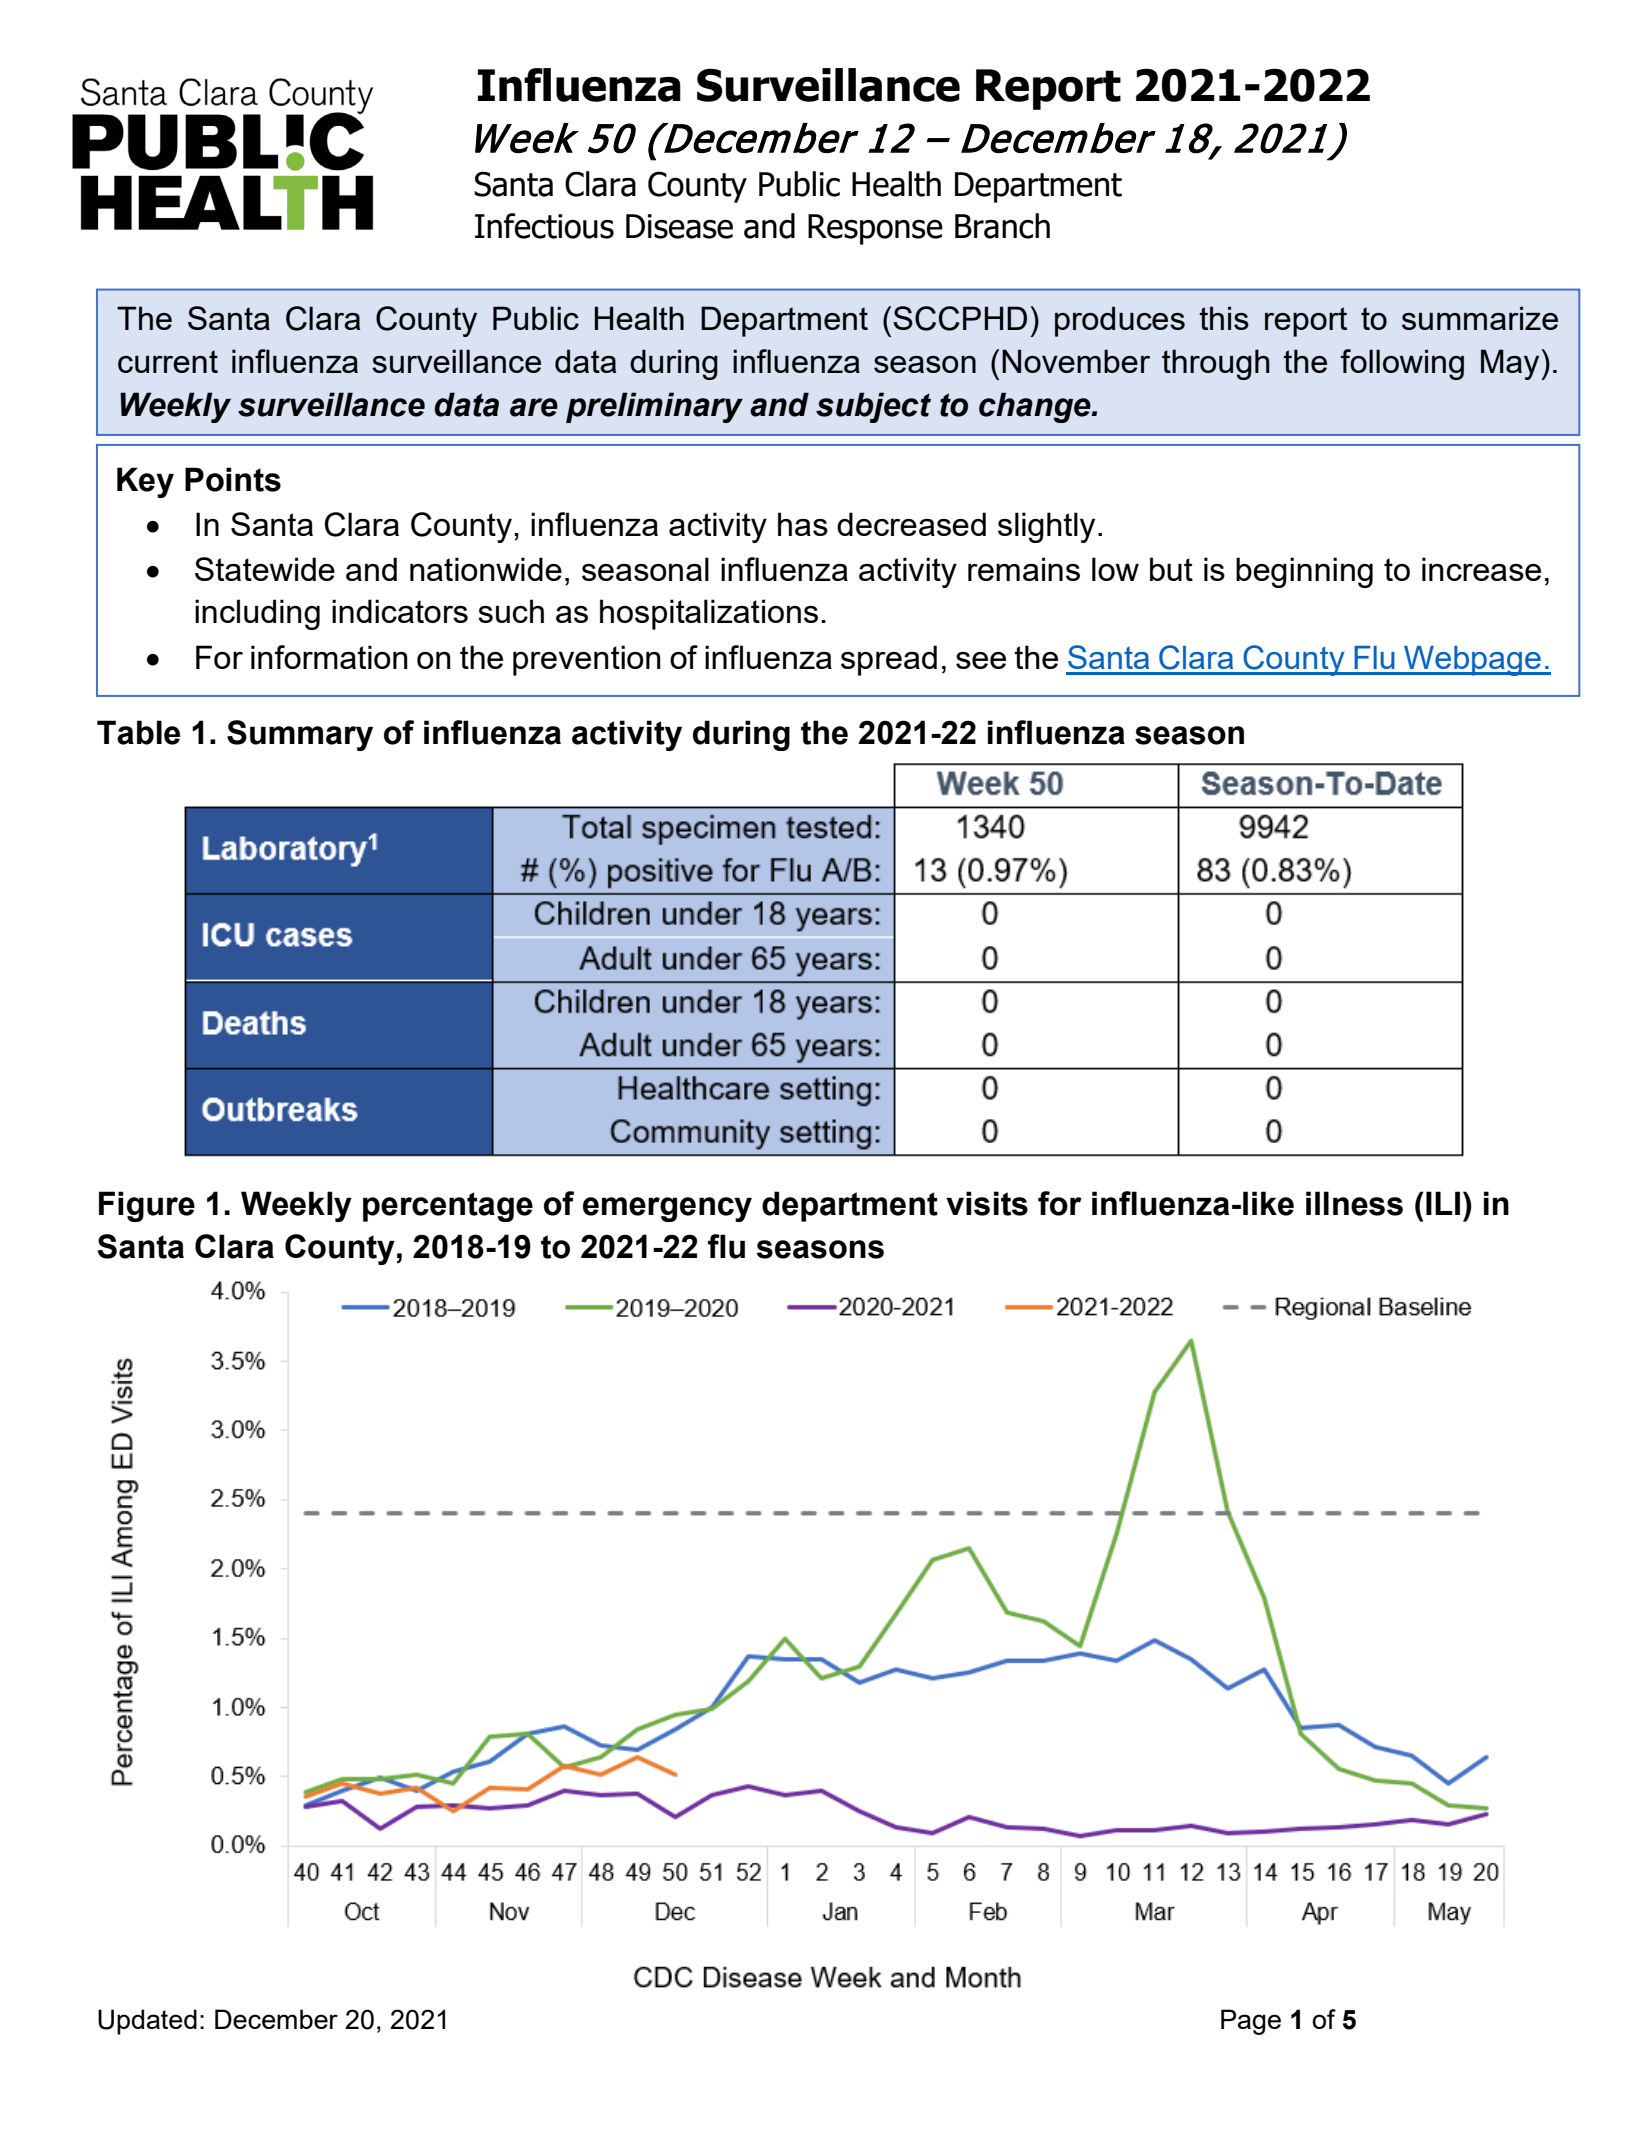 The width and height of the document is (1648, 2132). What do you see at coordinates (168, 361) in the document?
I see `current` at bounding box center [168, 361].
